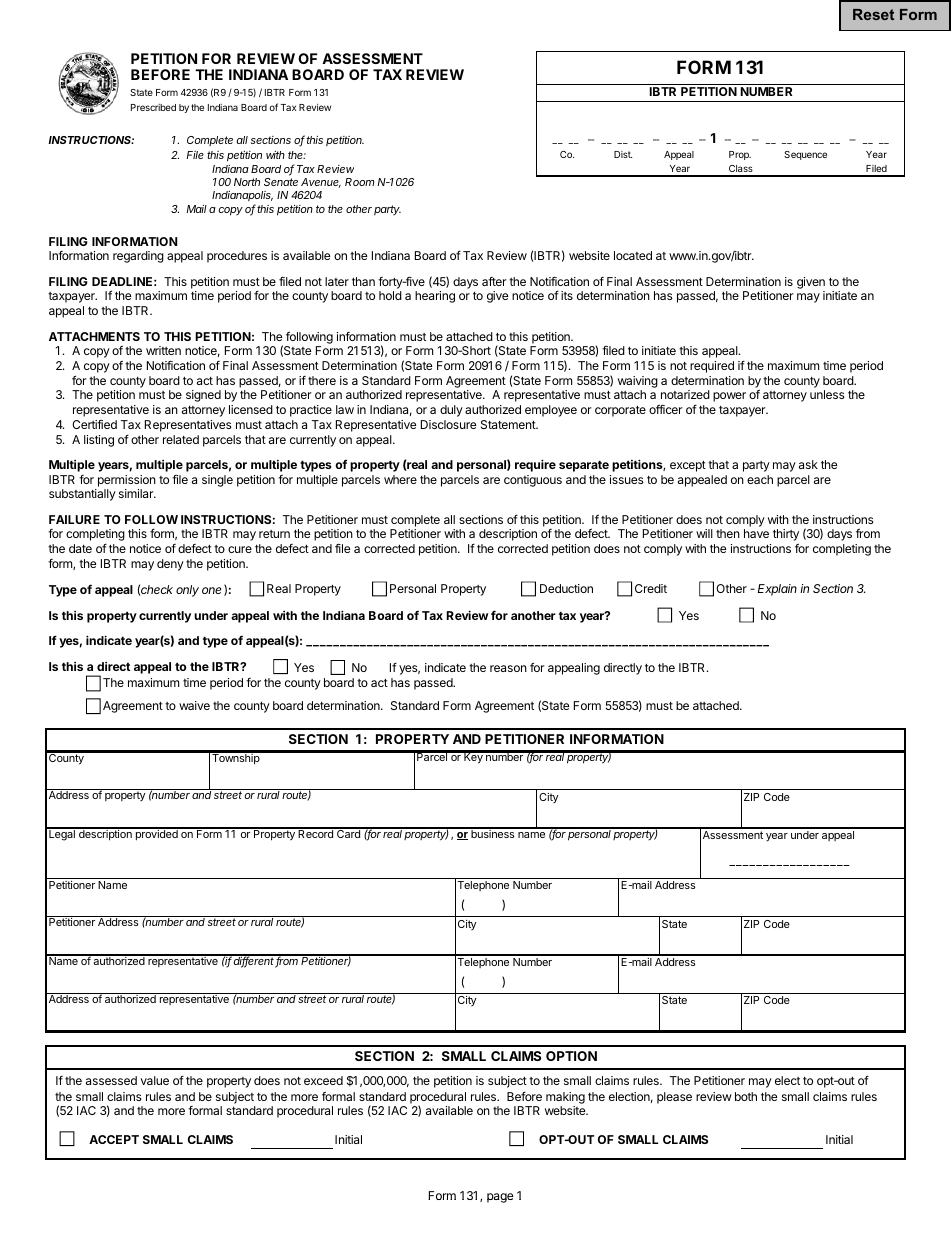 The height and width of the document is (1233, 952). Describe the element at coordinates (729, 397) in the document. I see `power` at that location.
